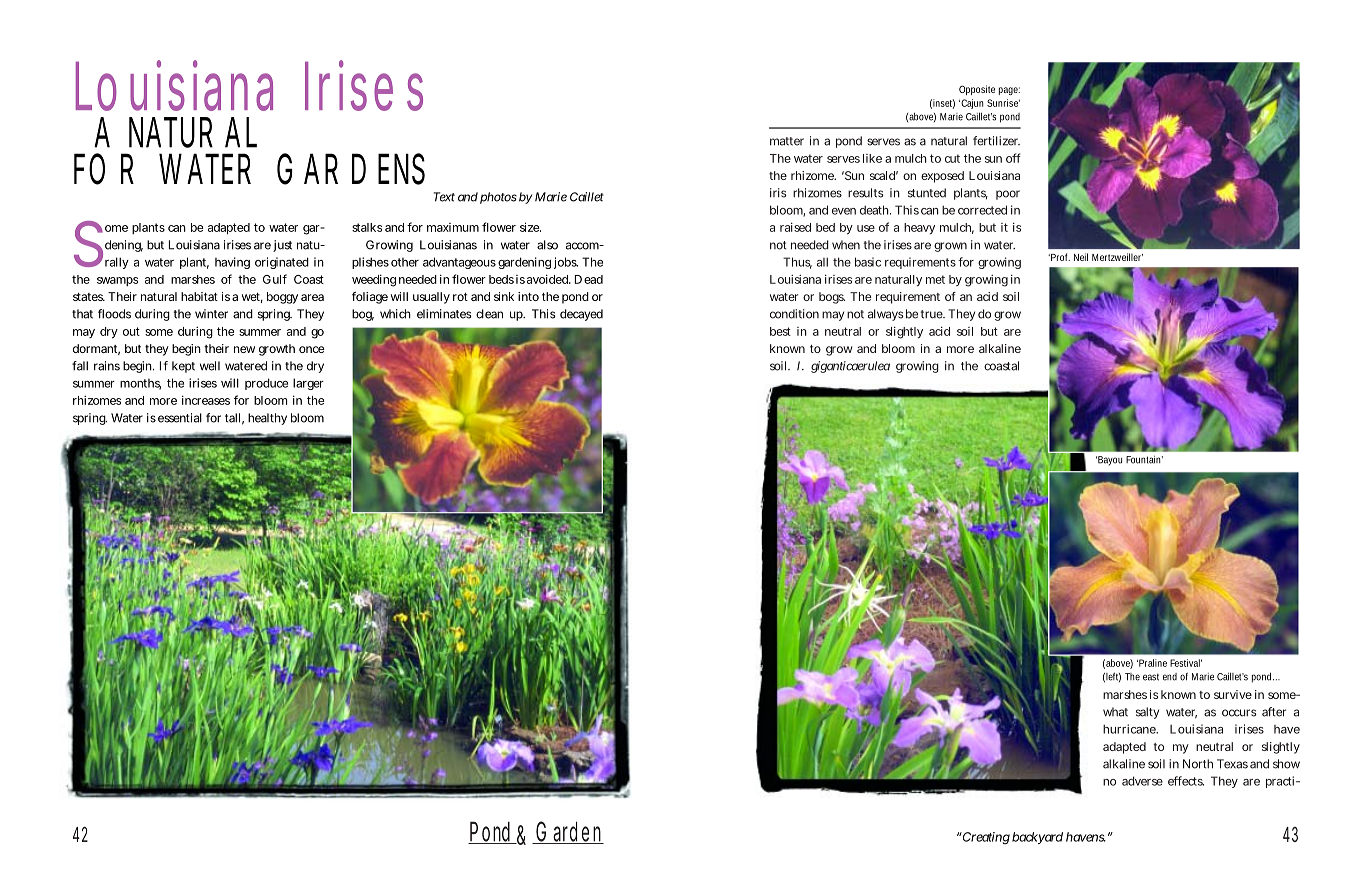 The height and width of the screenshot is (872, 1372). What do you see at coordinates (1170, 677) in the screenshot?
I see `end` at bounding box center [1170, 677].
